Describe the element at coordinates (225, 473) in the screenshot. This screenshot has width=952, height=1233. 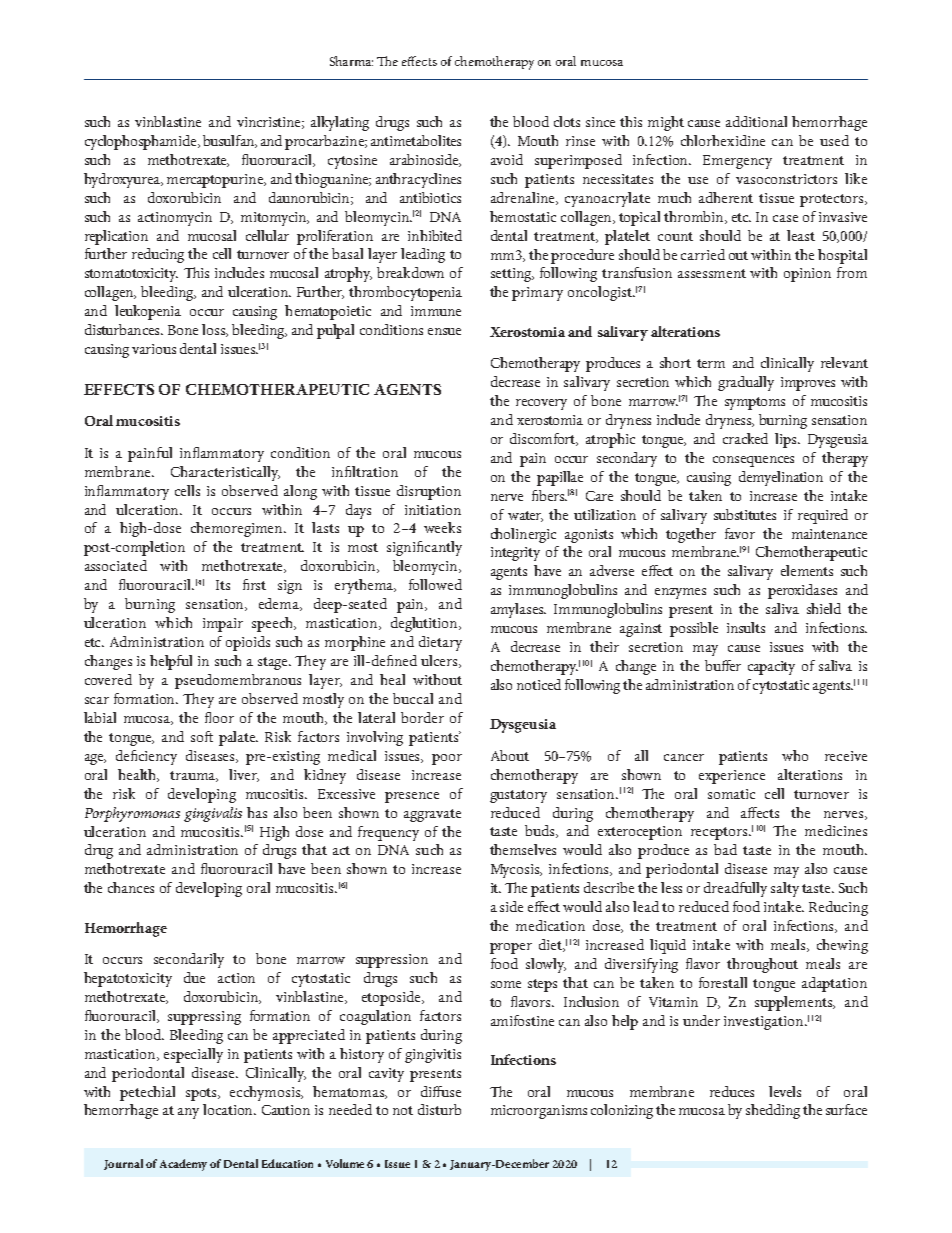
I see `Characteristically` at that location.
